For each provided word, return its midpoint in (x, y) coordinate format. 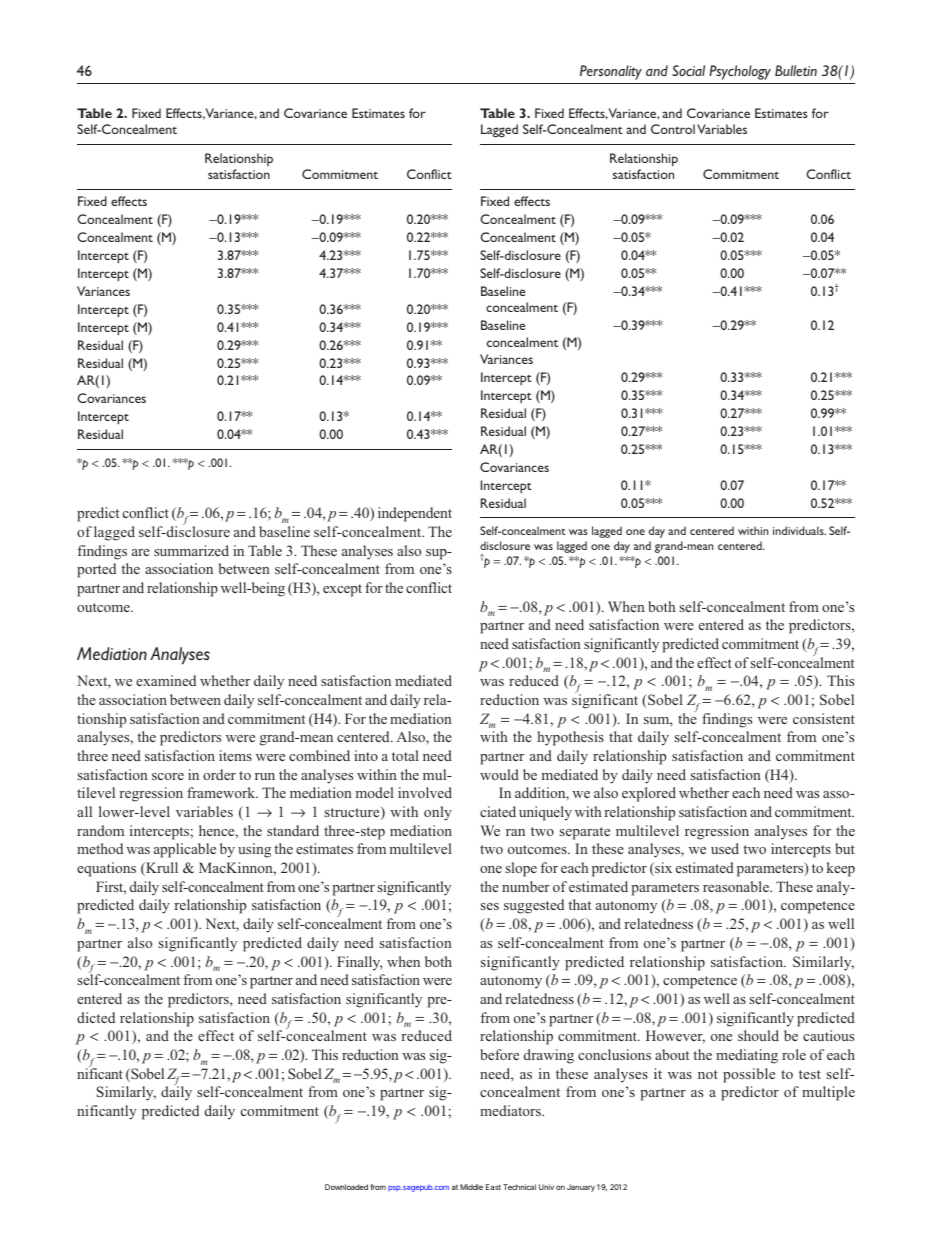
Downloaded (346, 1187)
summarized (191, 550)
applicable (185, 850)
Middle (471, 1187)
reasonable (737, 886)
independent (415, 514)
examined (166, 680)
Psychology (740, 72)
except (342, 590)
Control (673, 129)
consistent (824, 718)
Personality (611, 72)
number (526, 886)
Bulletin (796, 70)
